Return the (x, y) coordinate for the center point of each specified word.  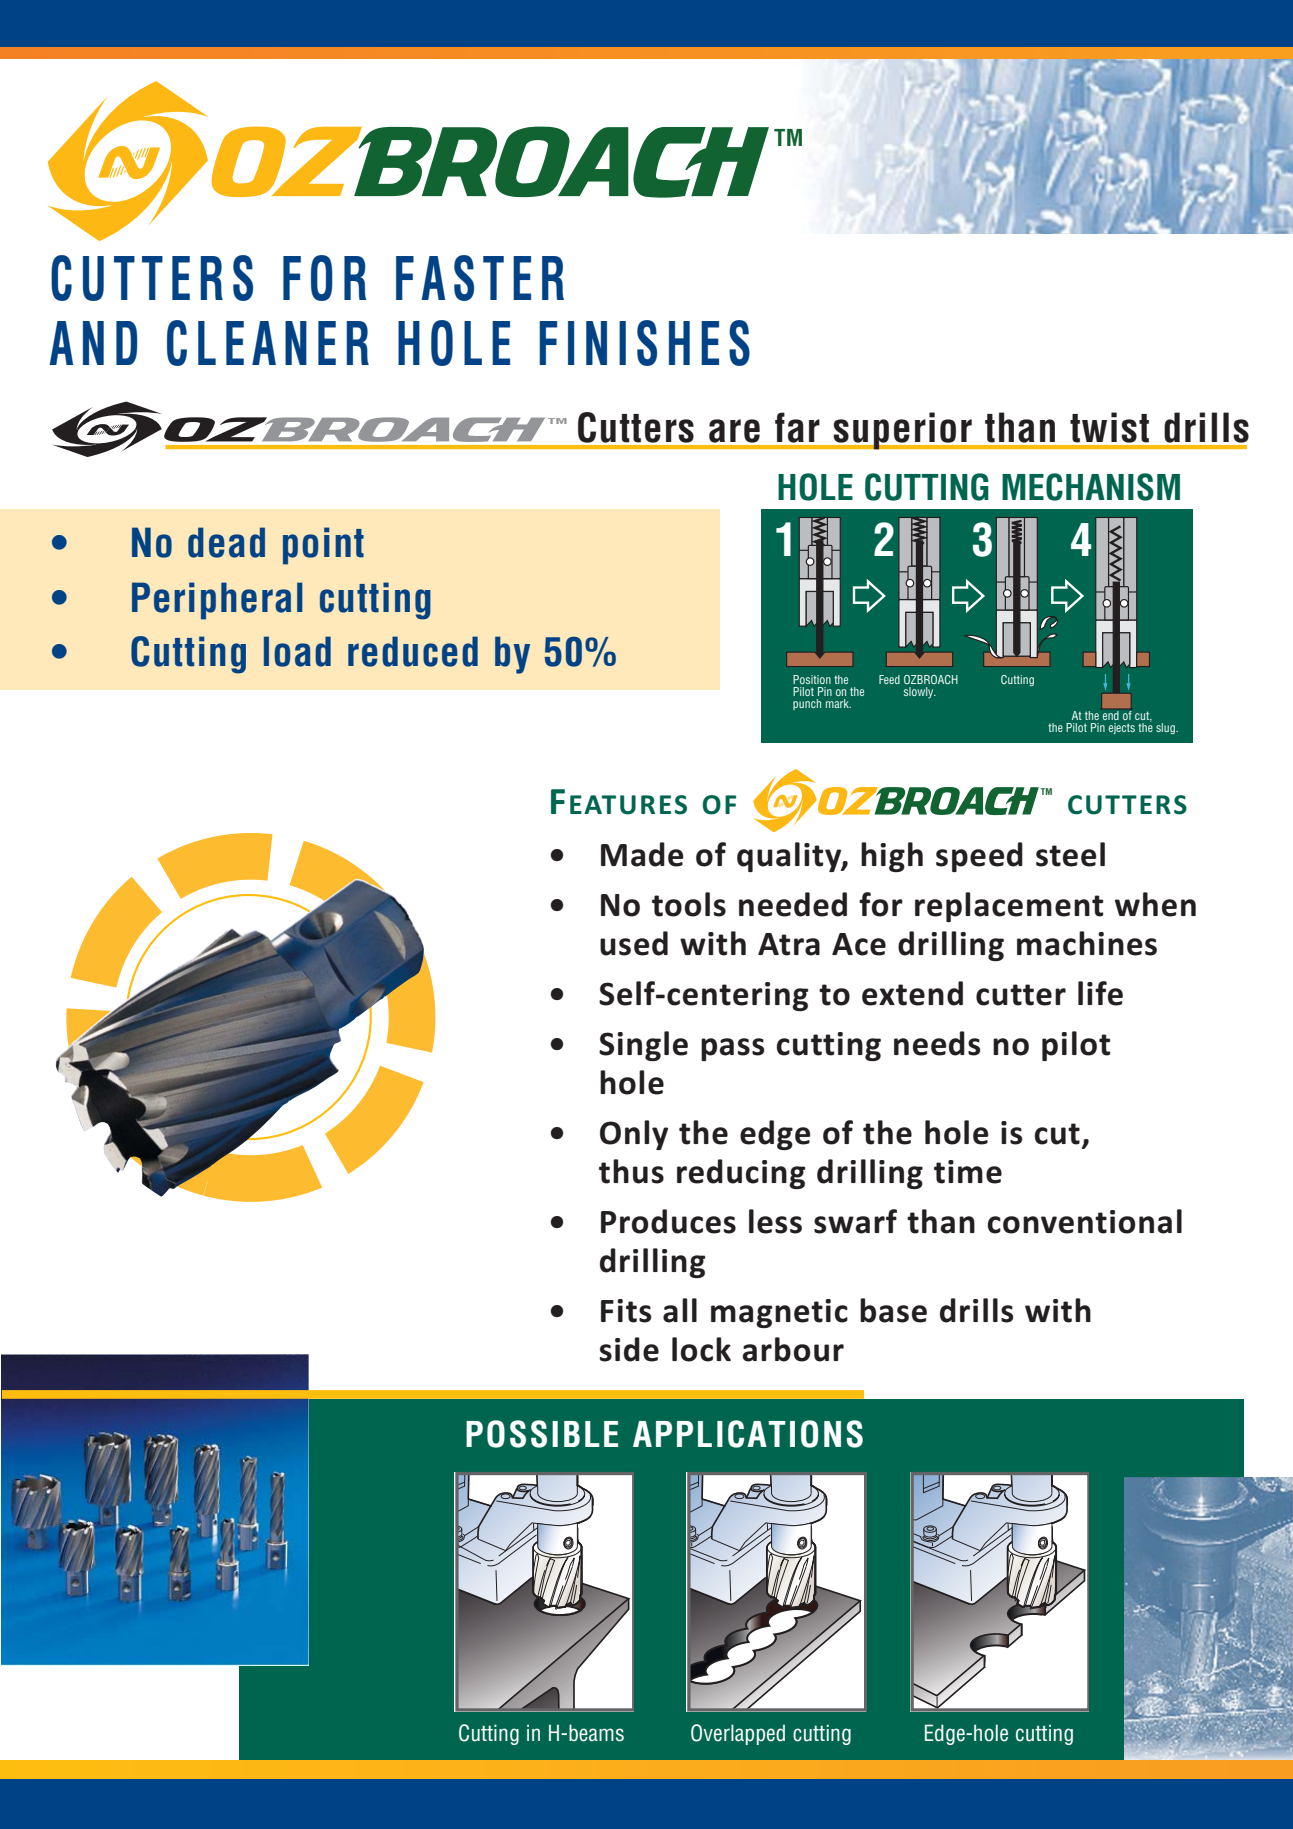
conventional (1085, 1221)
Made (642, 854)
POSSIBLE (542, 1434)
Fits (626, 1311)
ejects (1122, 728)
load (297, 651)
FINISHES (644, 343)
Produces (668, 1221)
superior (902, 431)
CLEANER (268, 343)
